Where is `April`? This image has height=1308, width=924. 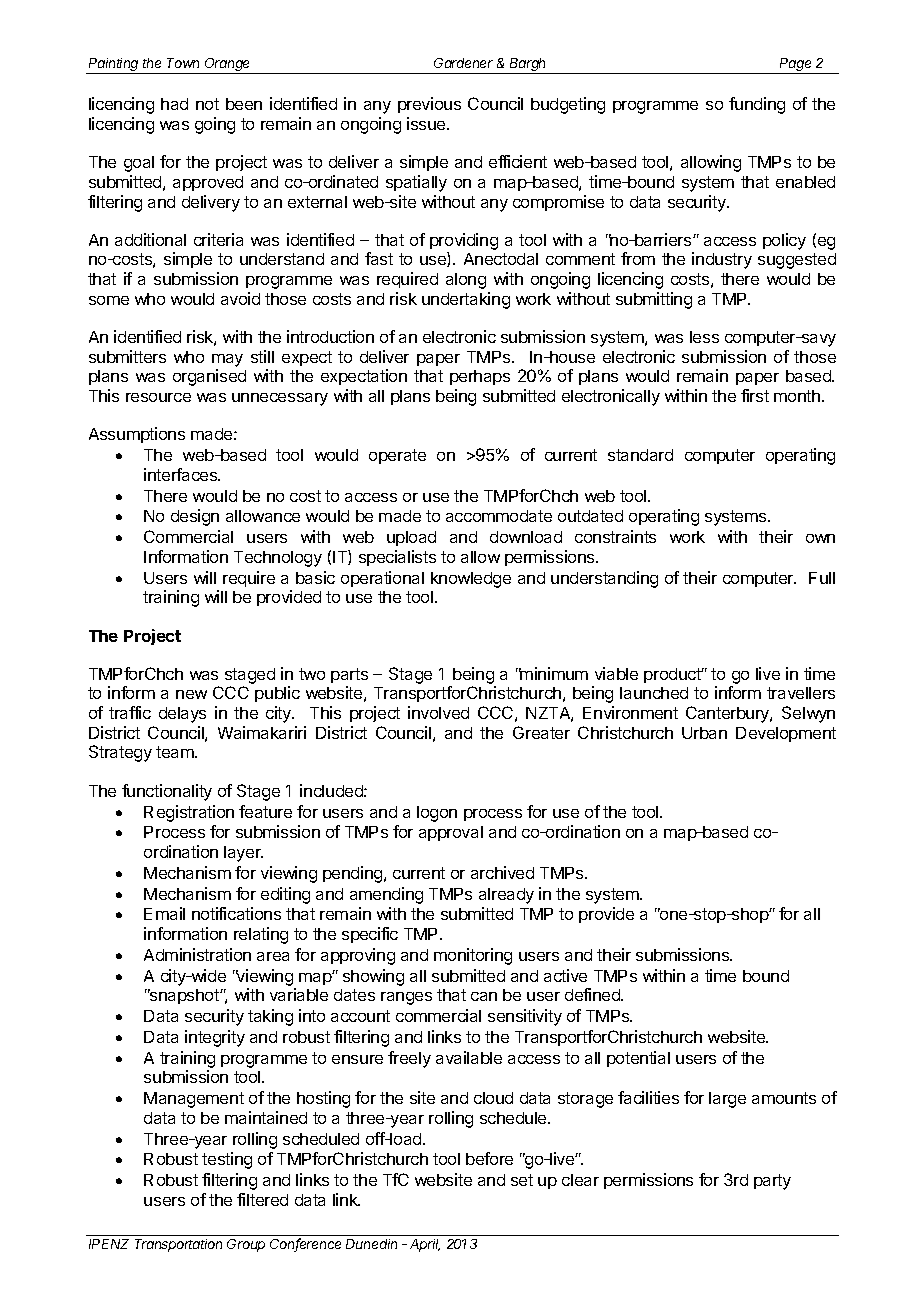 April is located at coordinates (425, 1245).
